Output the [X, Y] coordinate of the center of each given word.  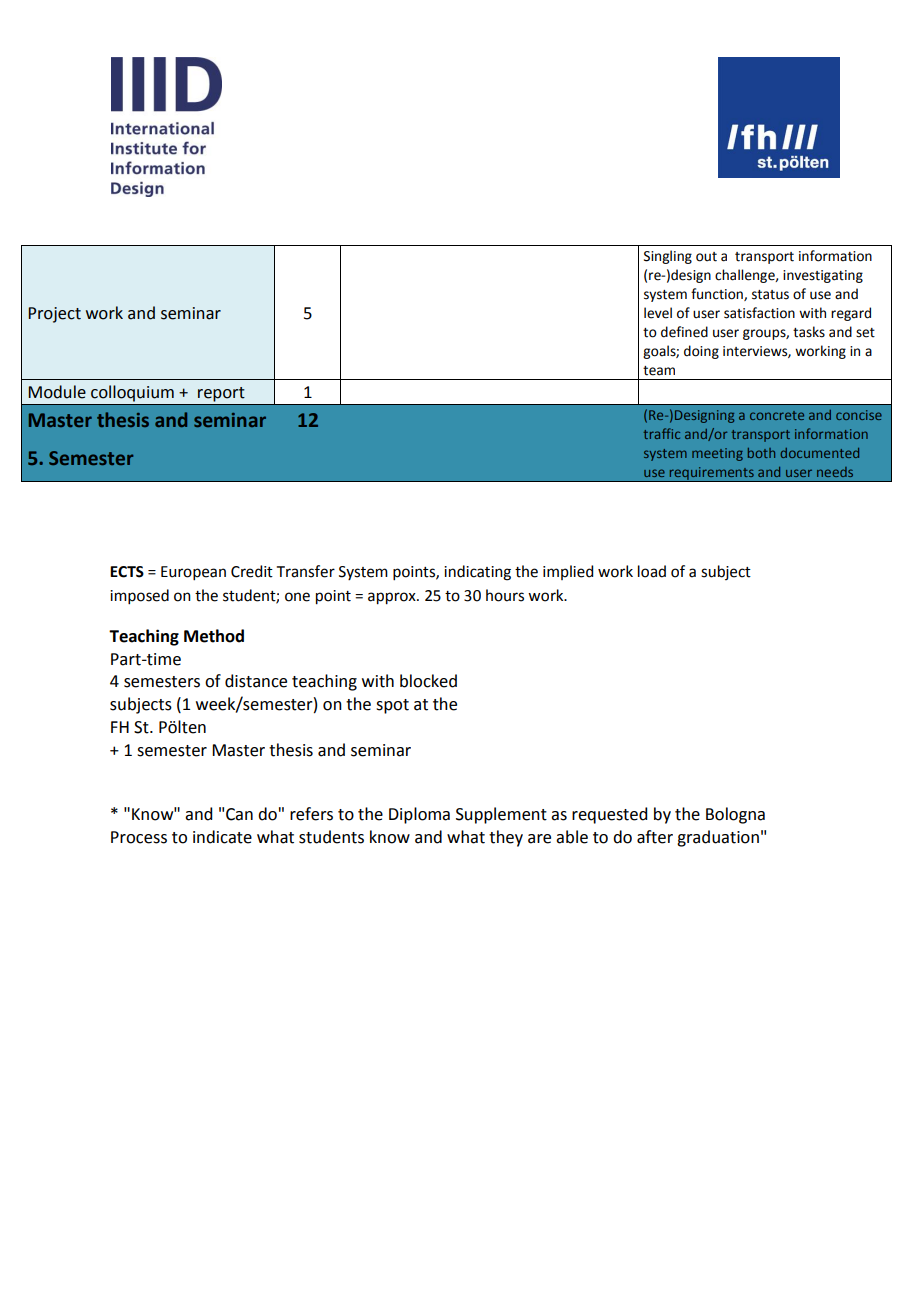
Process [139, 837]
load [652, 571]
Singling [668, 257]
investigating [823, 276]
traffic [662, 433]
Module [57, 392]
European [193, 573]
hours [505, 595]
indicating [477, 573]
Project [54, 315]
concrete [777, 415]
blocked [428, 681]
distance [256, 681]
